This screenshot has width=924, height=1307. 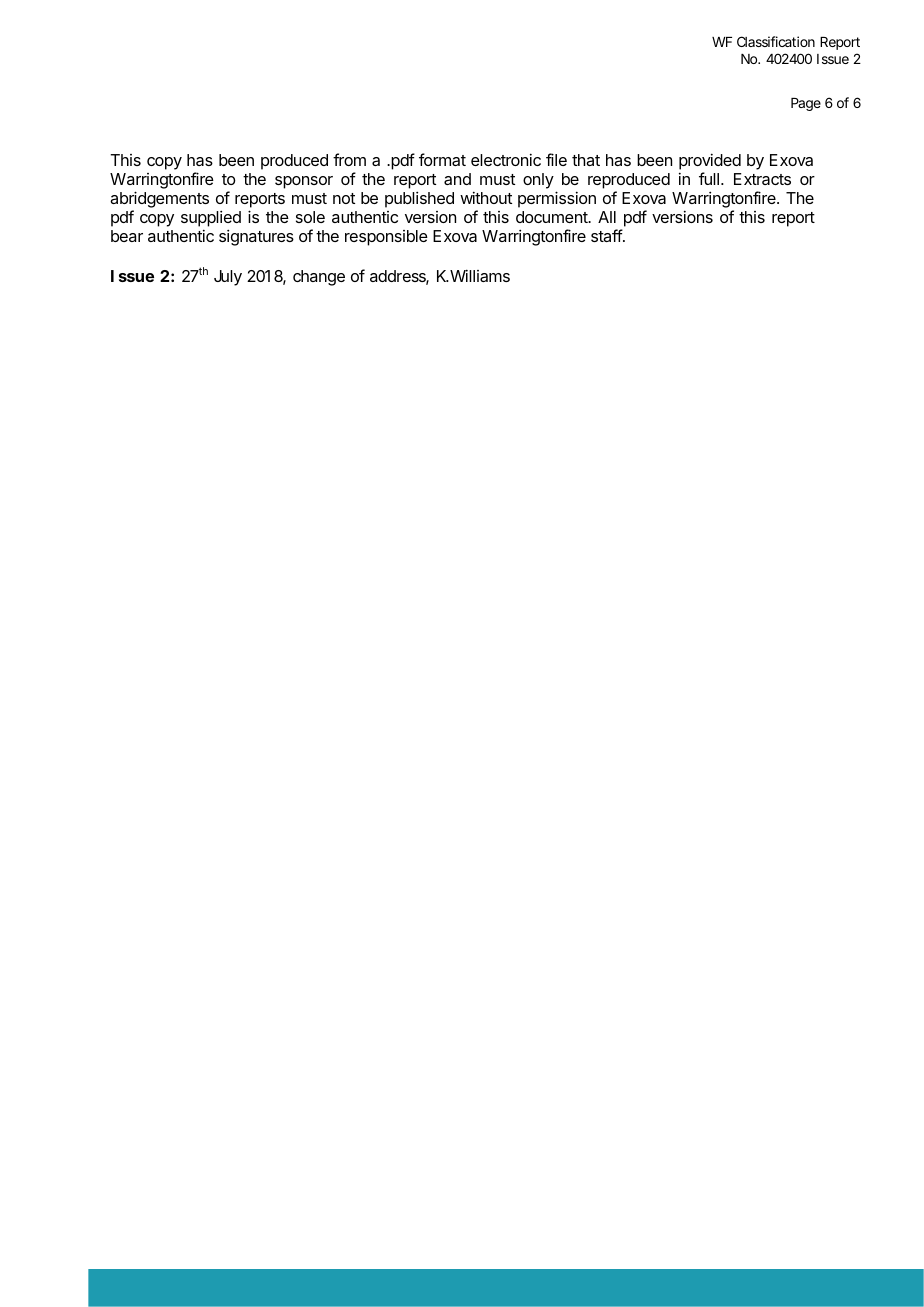 I want to click on and, so click(x=457, y=179).
